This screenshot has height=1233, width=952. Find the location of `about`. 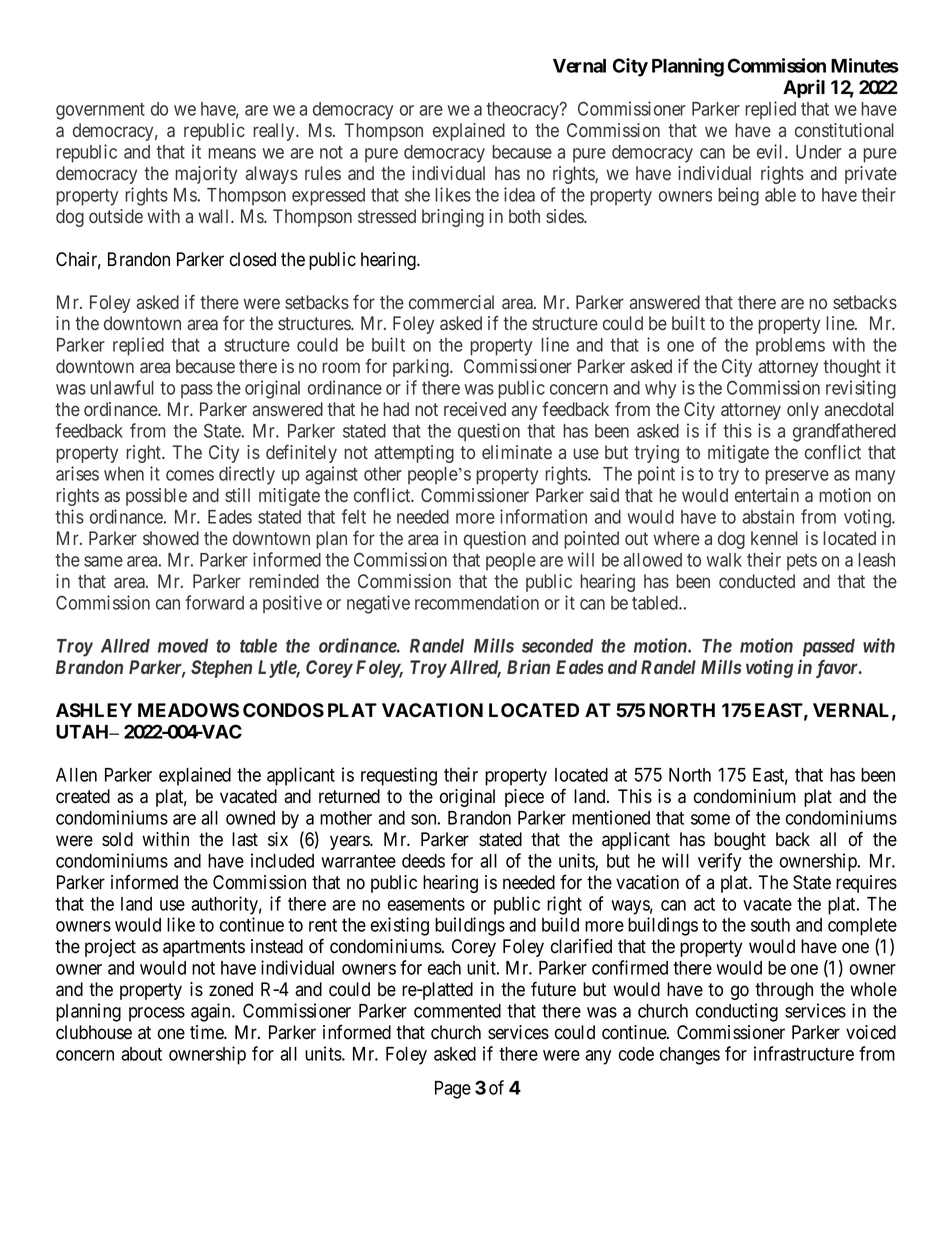

about is located at coordinates (141, 1054).
